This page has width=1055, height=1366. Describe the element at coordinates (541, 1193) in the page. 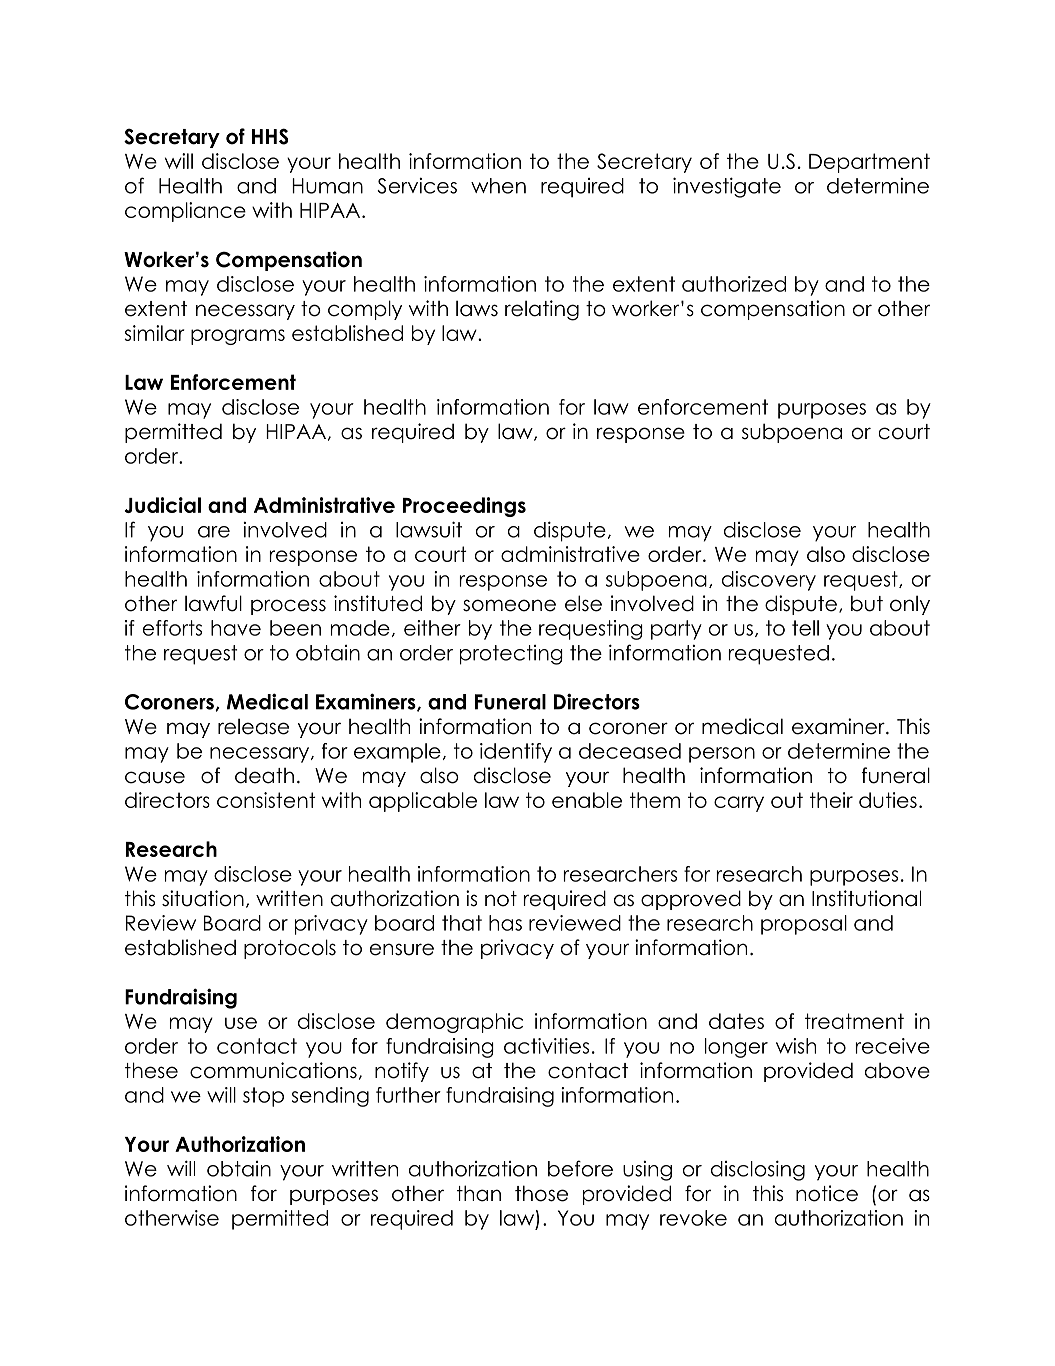

I see `those` at that location.
